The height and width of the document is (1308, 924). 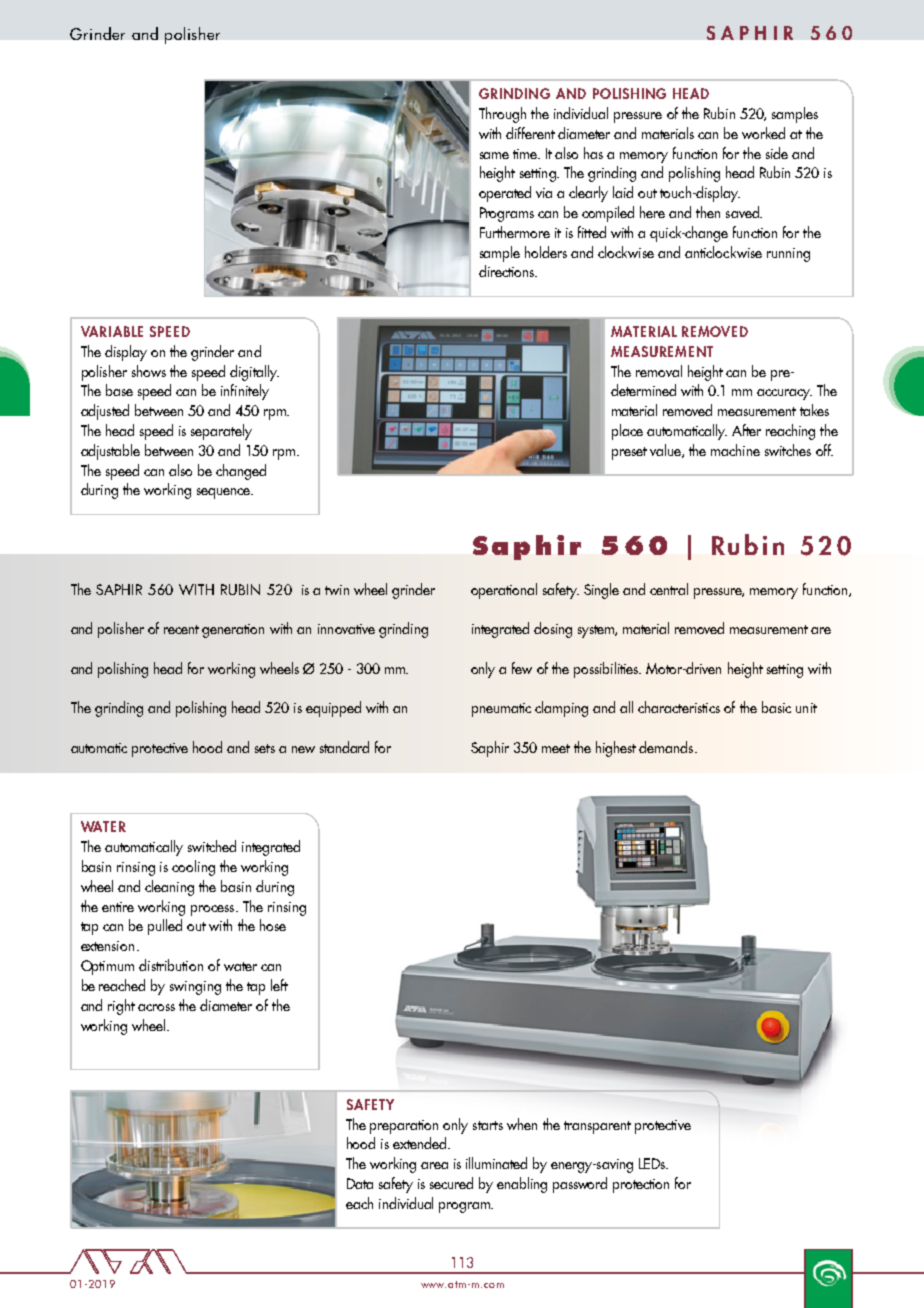 What do you see at coordinates (522, 668) in the document?
I see `few` at bounding box center [522, 668].
